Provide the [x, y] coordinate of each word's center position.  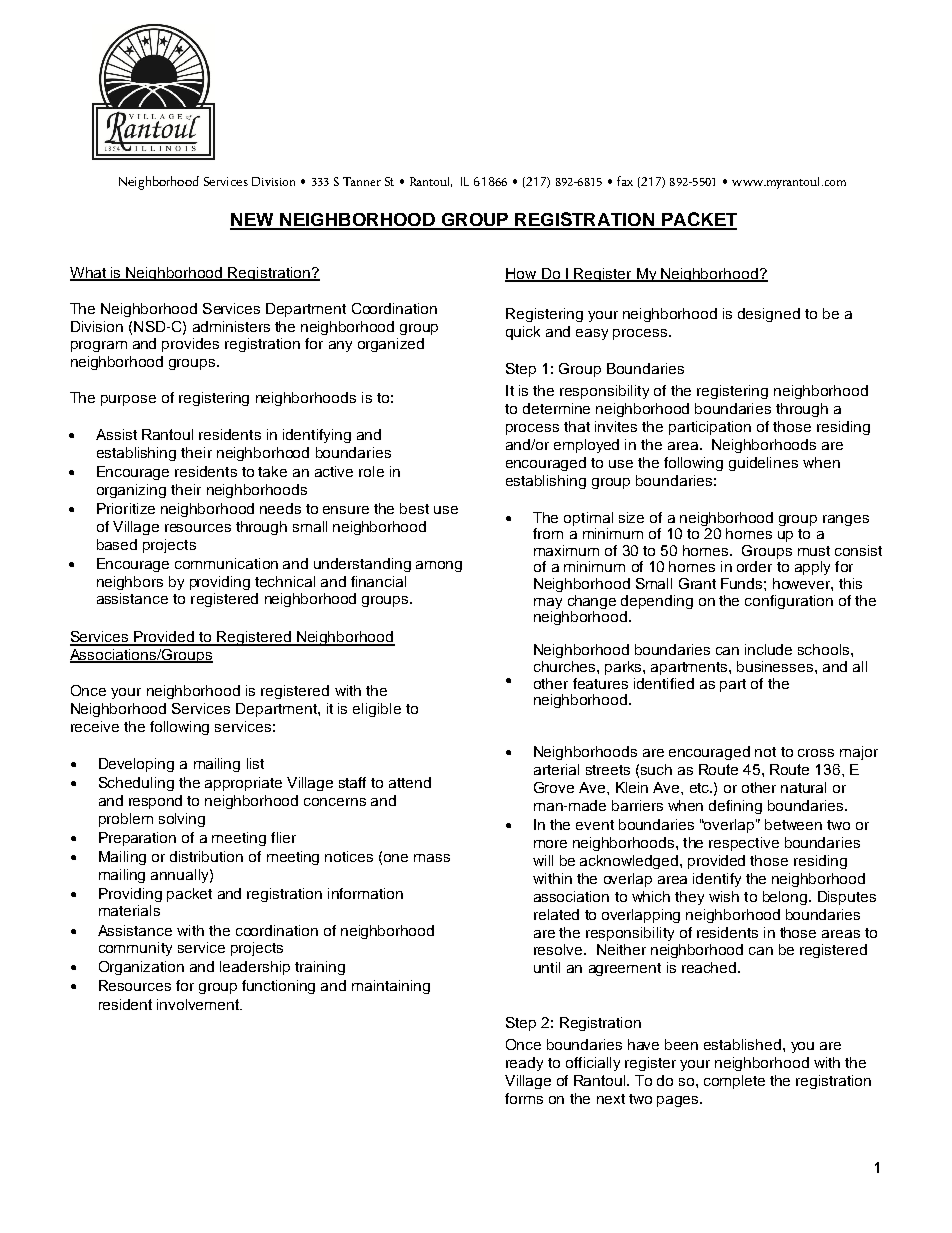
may [548, 603]
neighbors [130, 583]
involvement [199, 1004]
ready [524, 1064]
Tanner [362, 181]
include [768, 649]
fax [625, 181]
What [89, 273]
